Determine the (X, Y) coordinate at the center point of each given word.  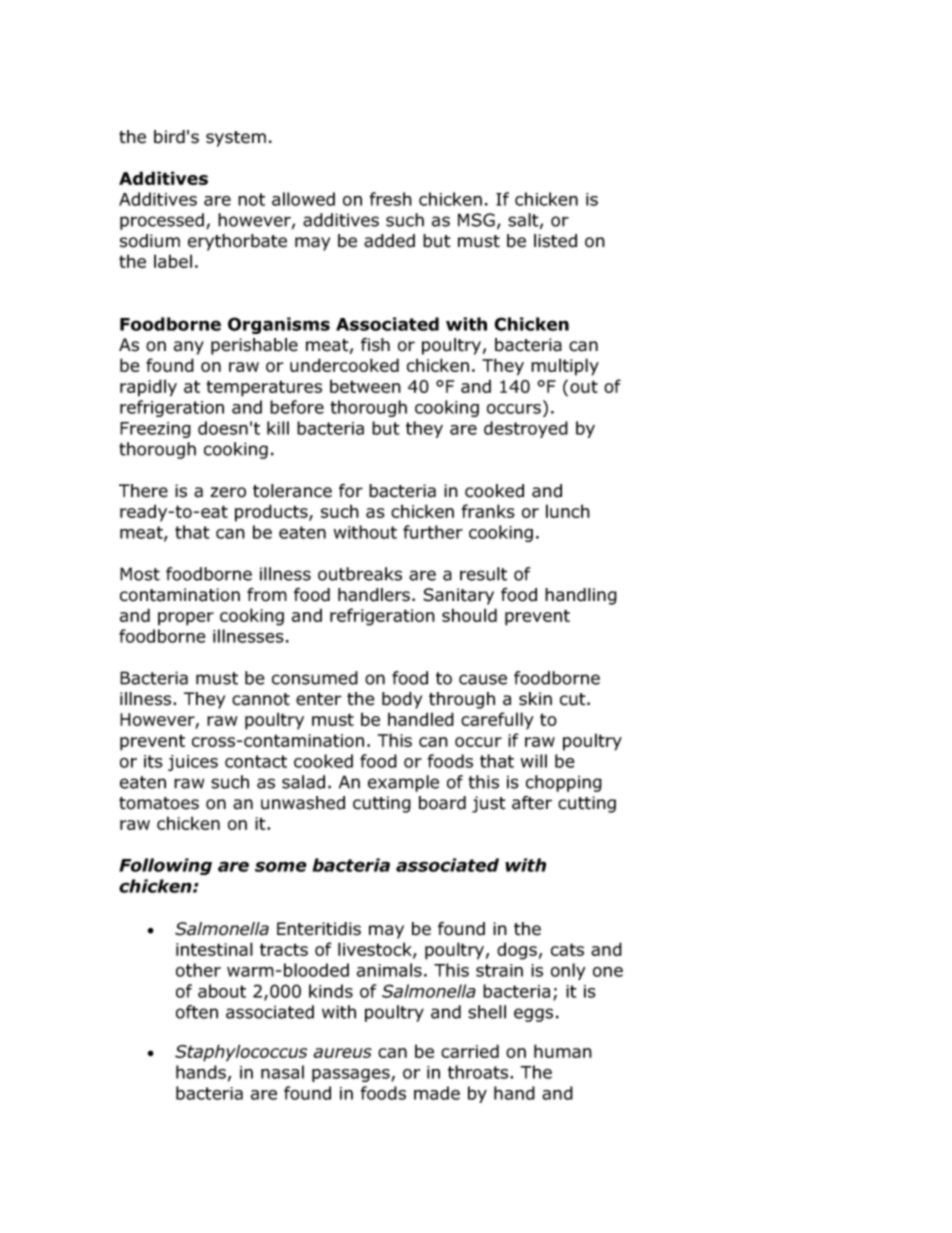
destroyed (526, 429)
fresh (390, 199)
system (236, 139)
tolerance (292, 491)
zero (228, 492)
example (403, 783)
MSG (476, 220)
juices (193, 763)
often (197, 1012)
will (534, 761)
